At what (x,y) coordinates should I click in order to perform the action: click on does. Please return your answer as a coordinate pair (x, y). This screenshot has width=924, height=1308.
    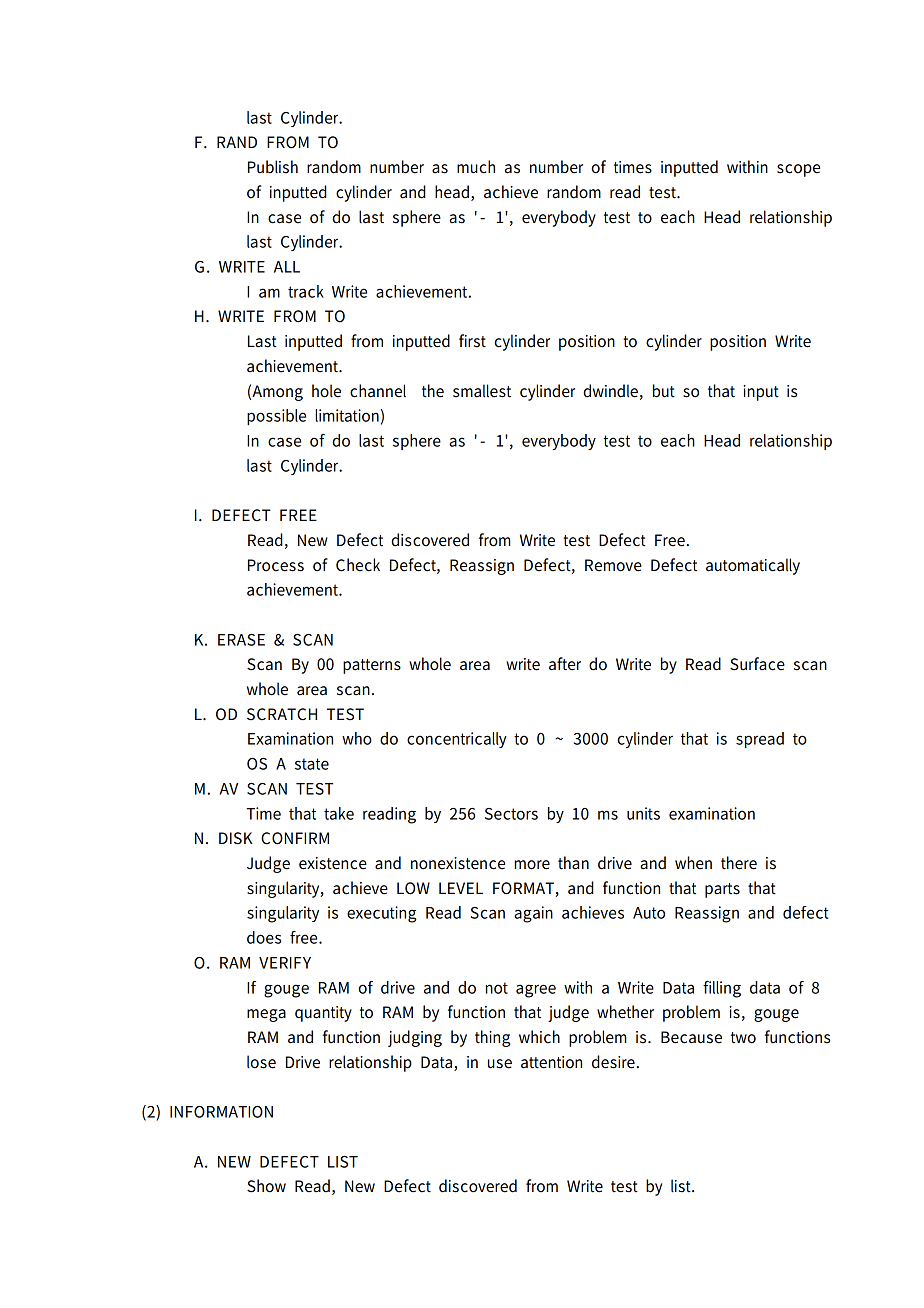
    Looking at the image, I should click on (264, 937).
